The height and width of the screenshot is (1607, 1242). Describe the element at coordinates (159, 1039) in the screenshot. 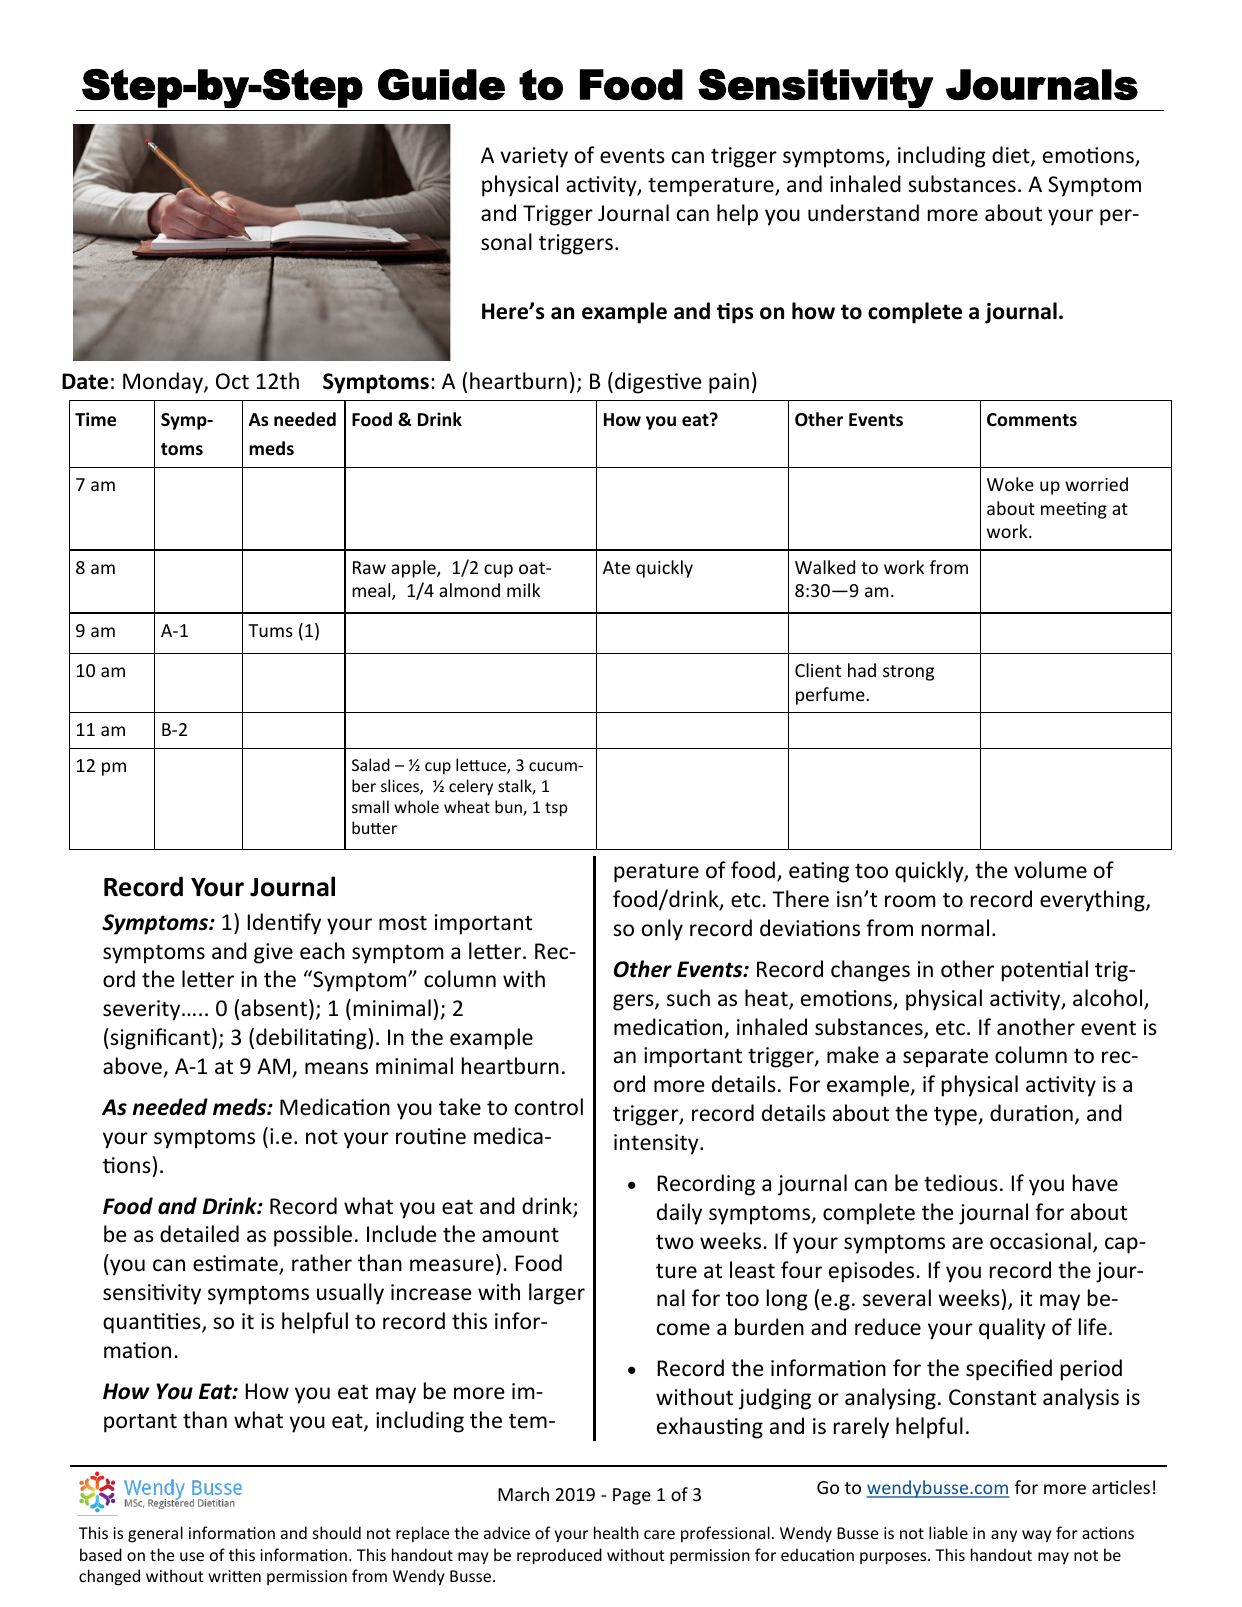

I see `significant` at that location.
